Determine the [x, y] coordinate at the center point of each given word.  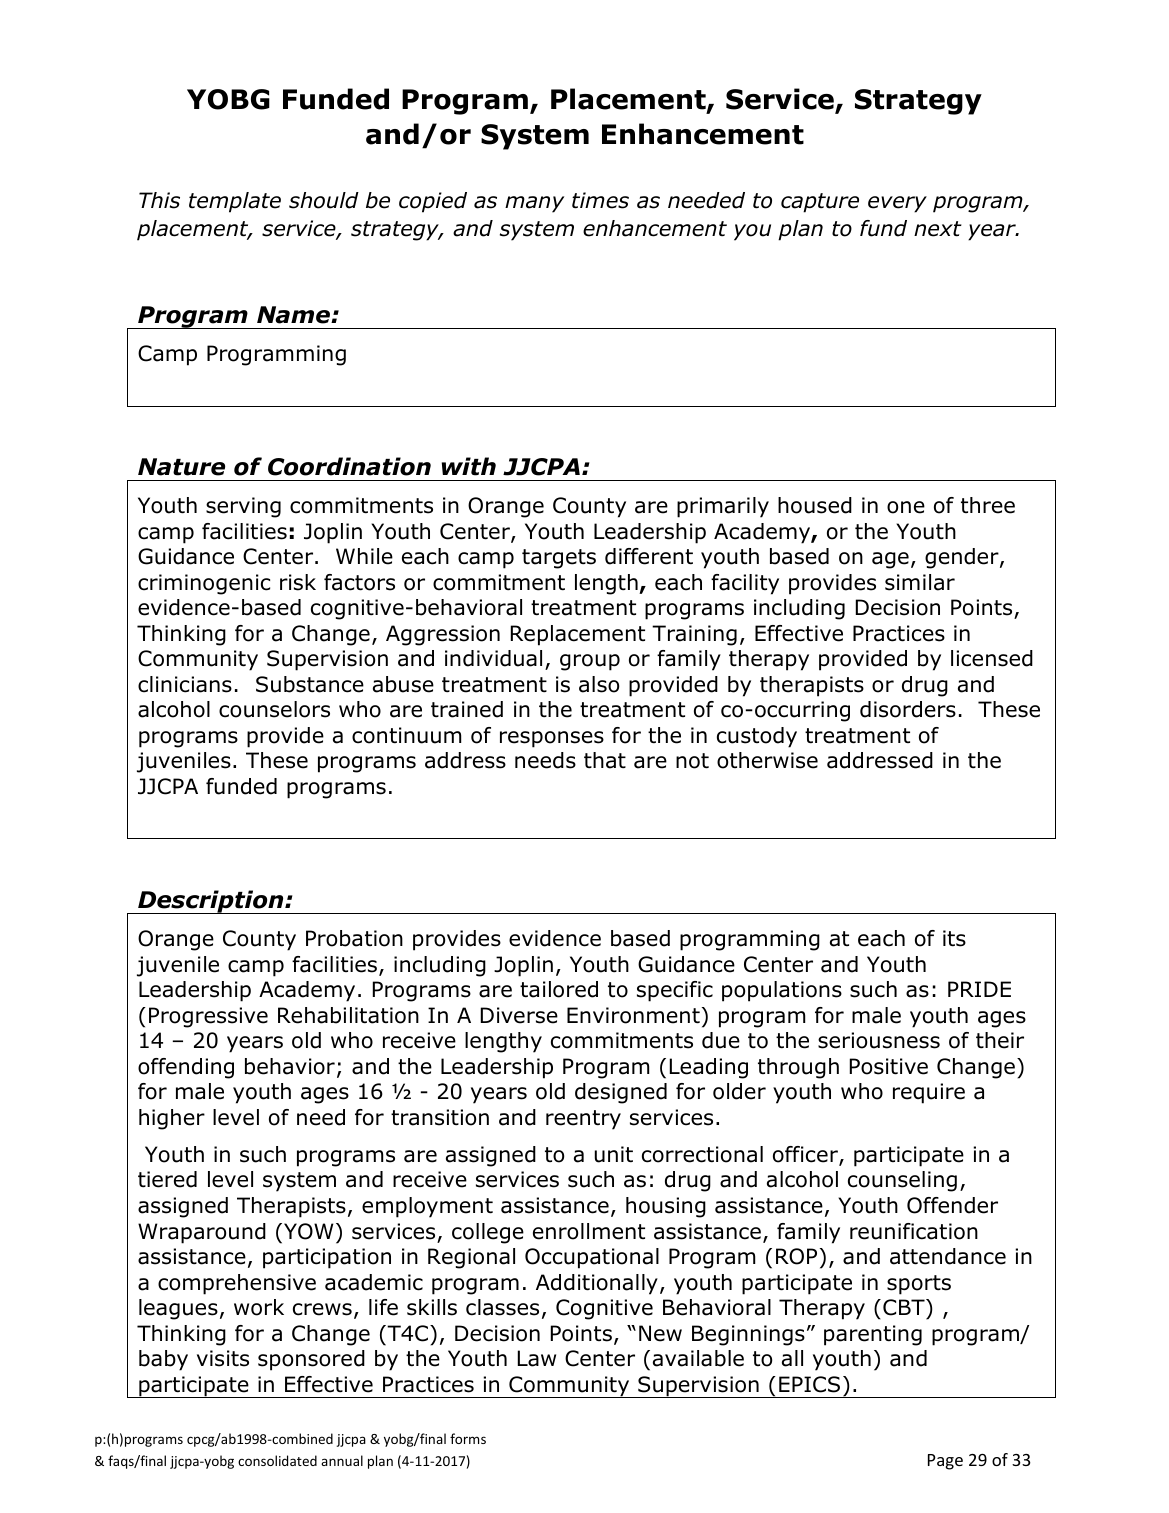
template [235, 202]
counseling [902, 1181]
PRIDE [979, 989]
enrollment [589, 1231]
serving [243, 507]
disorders [908, 709]
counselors [274, 709]
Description [211, 902]
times [600, 200]
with [469, 466]
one [906, 507]
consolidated [277, 1460]
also [599, 684]
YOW [308, 1231]
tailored [559, 989]
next [938, 229]
